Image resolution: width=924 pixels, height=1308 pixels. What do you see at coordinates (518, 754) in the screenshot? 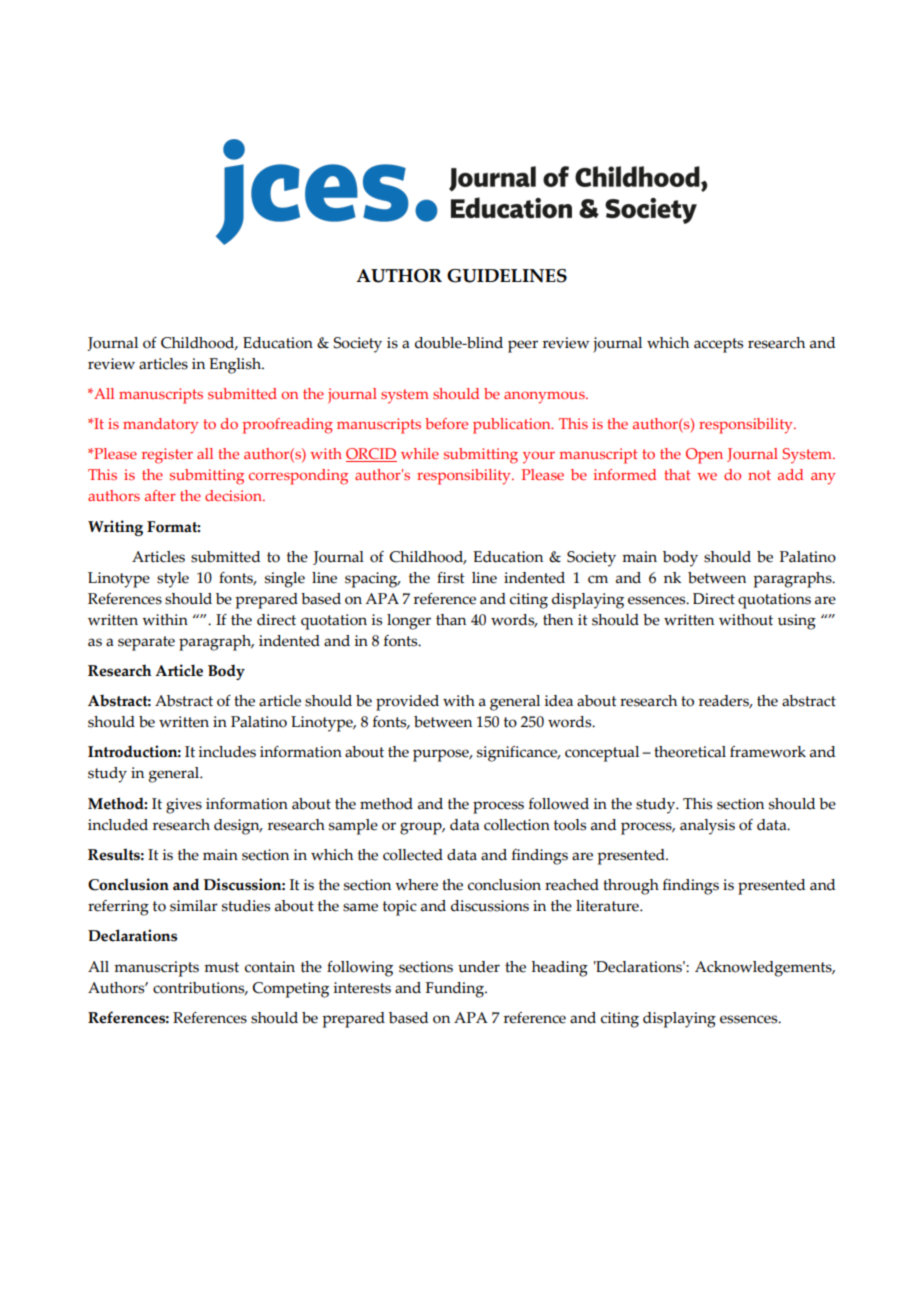
I see `significance` at bounding box center [518, 754].
